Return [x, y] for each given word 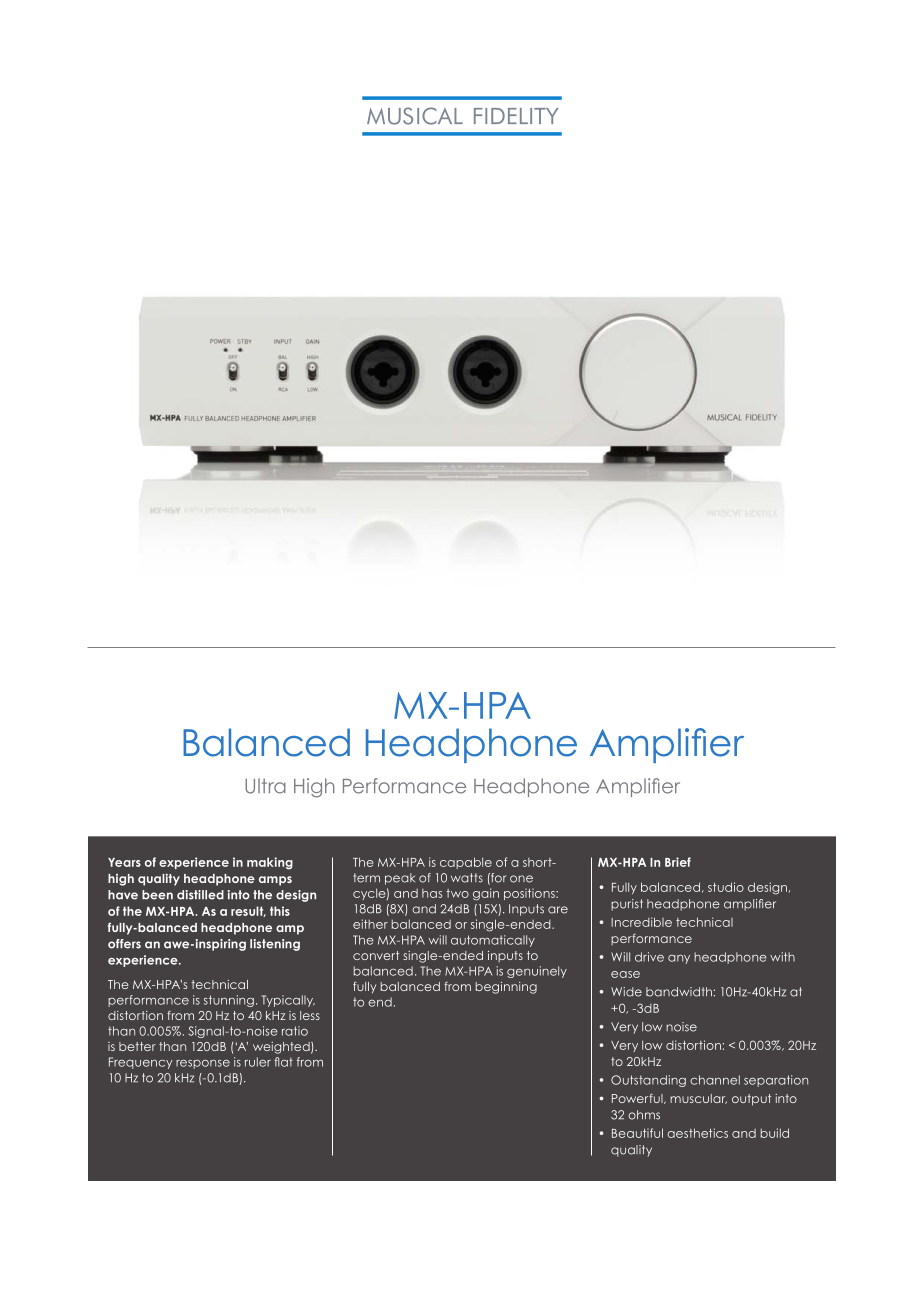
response [203, 1064]
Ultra [265, 786]
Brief [678, 862]
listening [275, 945]
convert [376, 955]
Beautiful [637, 1133]
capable [466, 863]
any [679, 959]
